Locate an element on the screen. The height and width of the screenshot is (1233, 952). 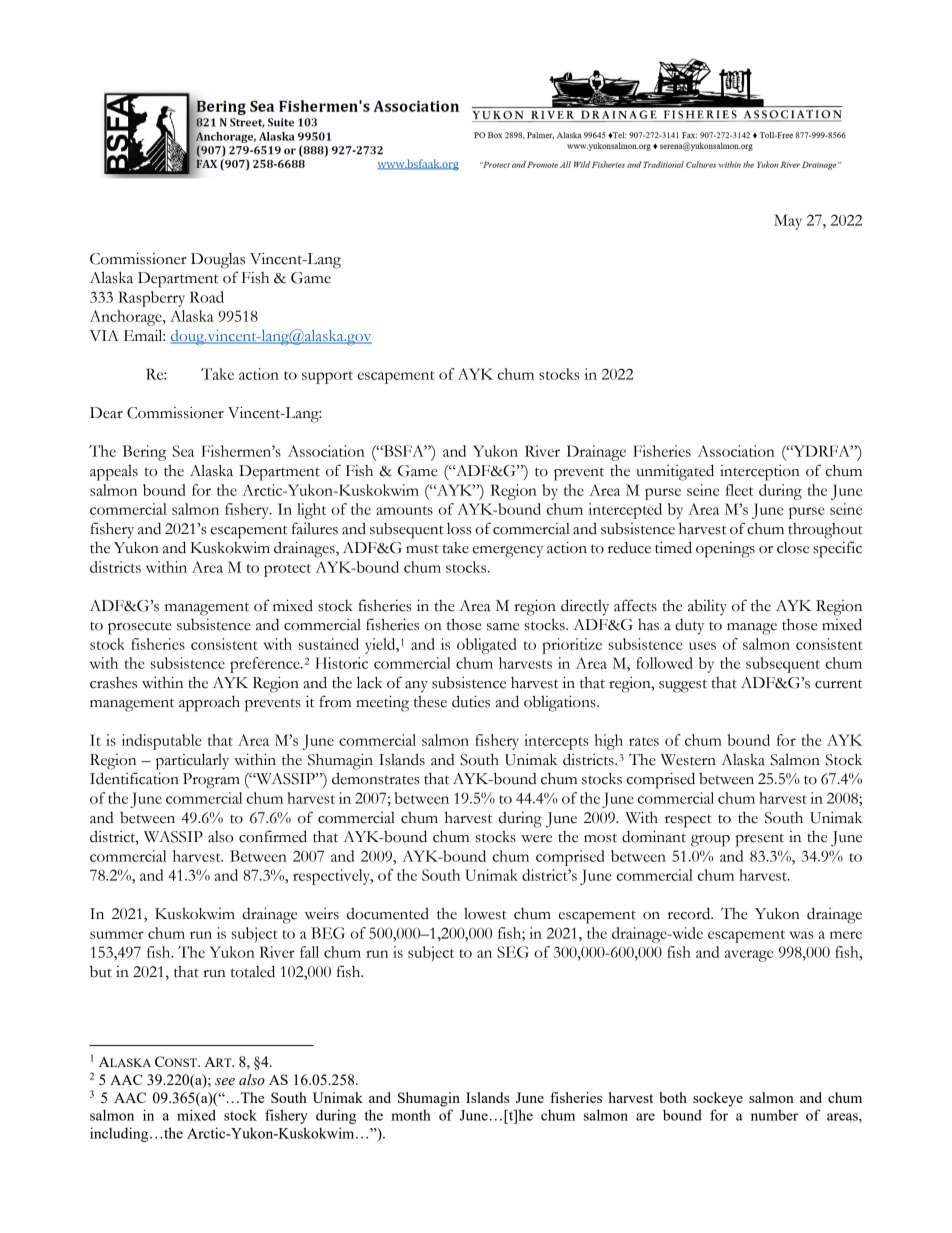
sockeye is located at coordinates (718, 1099).
